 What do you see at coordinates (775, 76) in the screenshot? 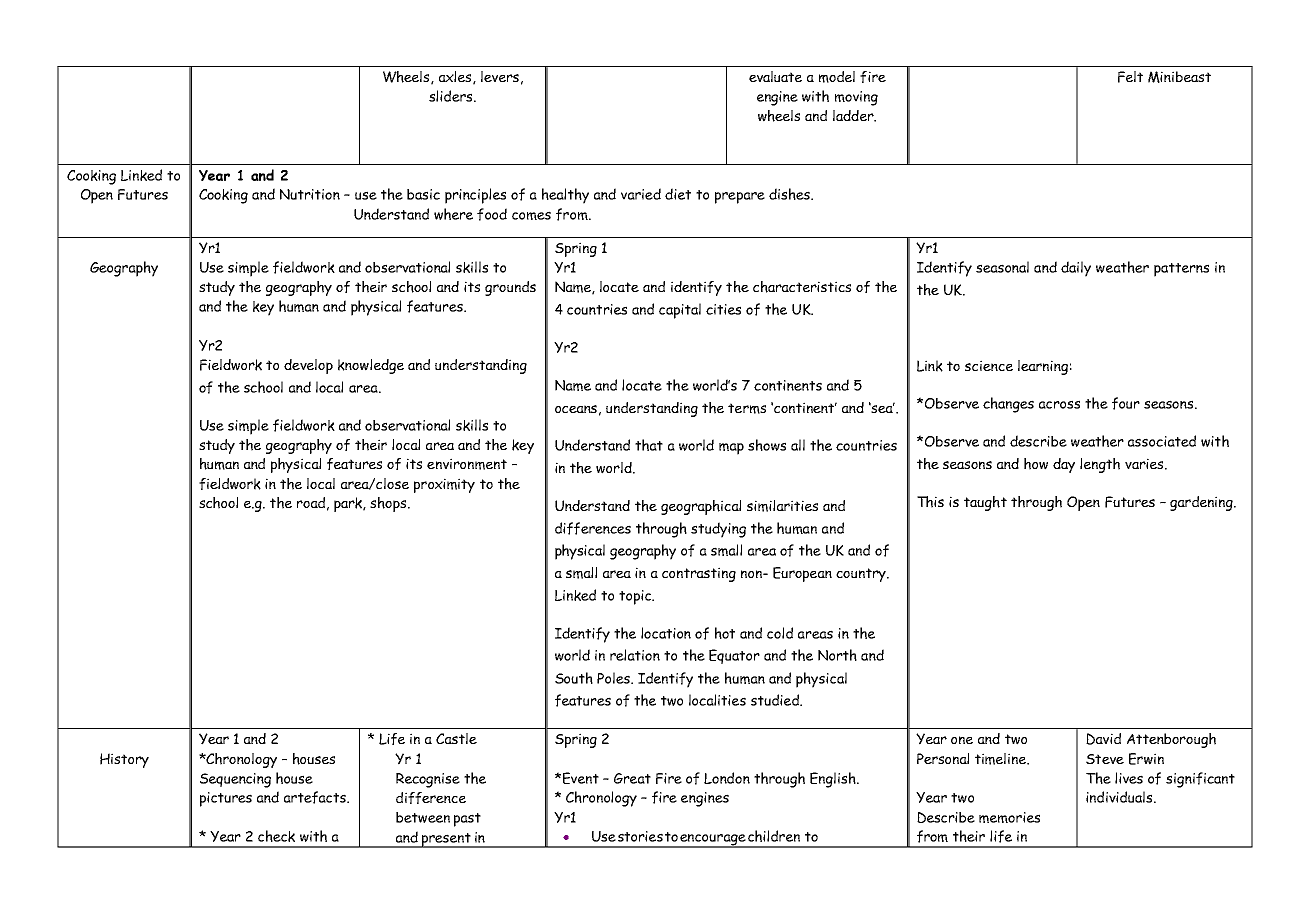
I see `evaluate` at bounding box center [775, 76].
